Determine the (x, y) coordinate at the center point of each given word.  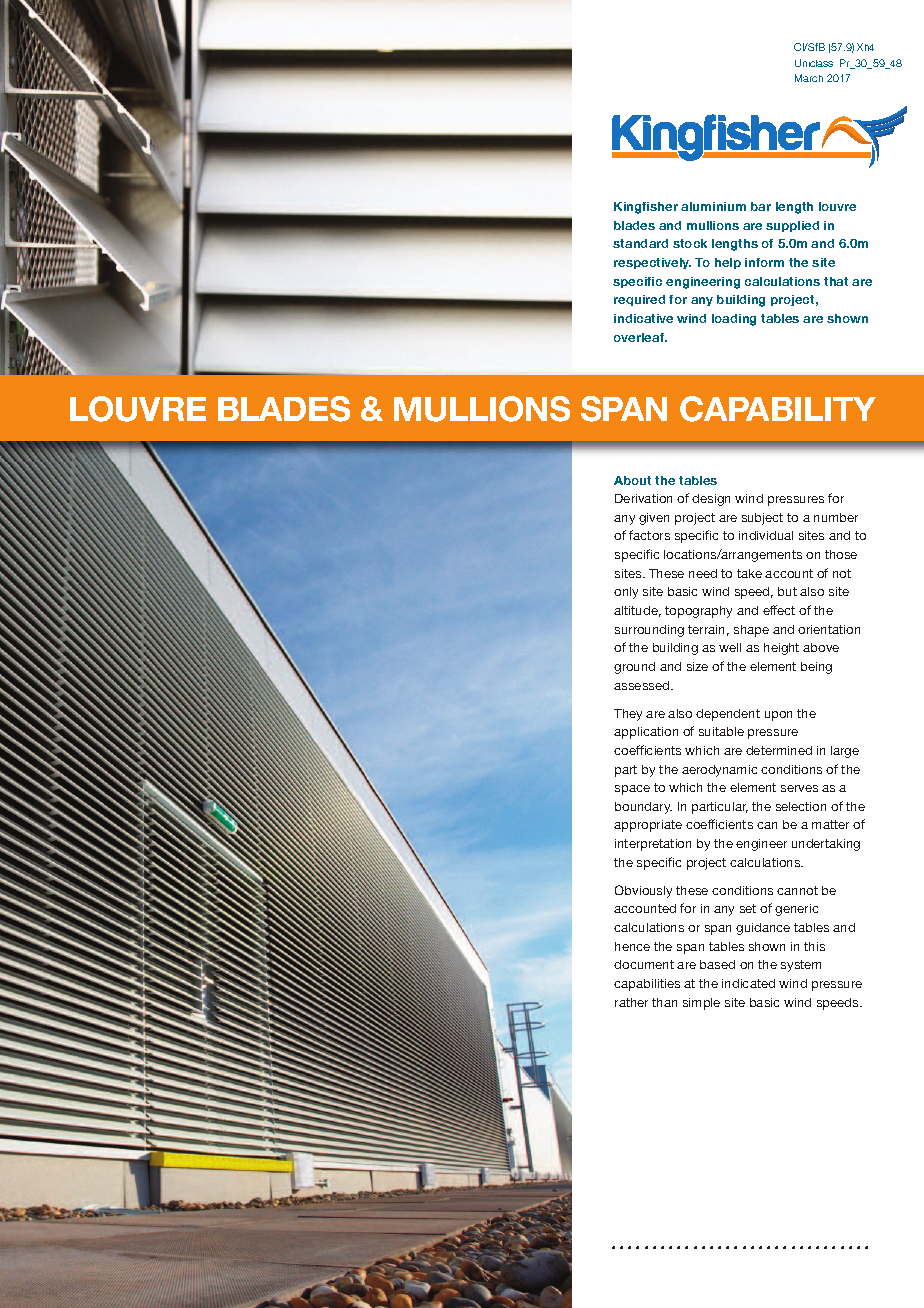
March (809, 78)
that (836, 281)
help (728, 263)
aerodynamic (719, 771)
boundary (643, 808)
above (821, 647)
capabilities (647, 985)
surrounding (649, 631)
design (711, 500)
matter (830, 824)
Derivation (643, 498)
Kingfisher (646, 208)
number (836, 517)
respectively (652, 263)
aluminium (713, 206)
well (730, 647)
